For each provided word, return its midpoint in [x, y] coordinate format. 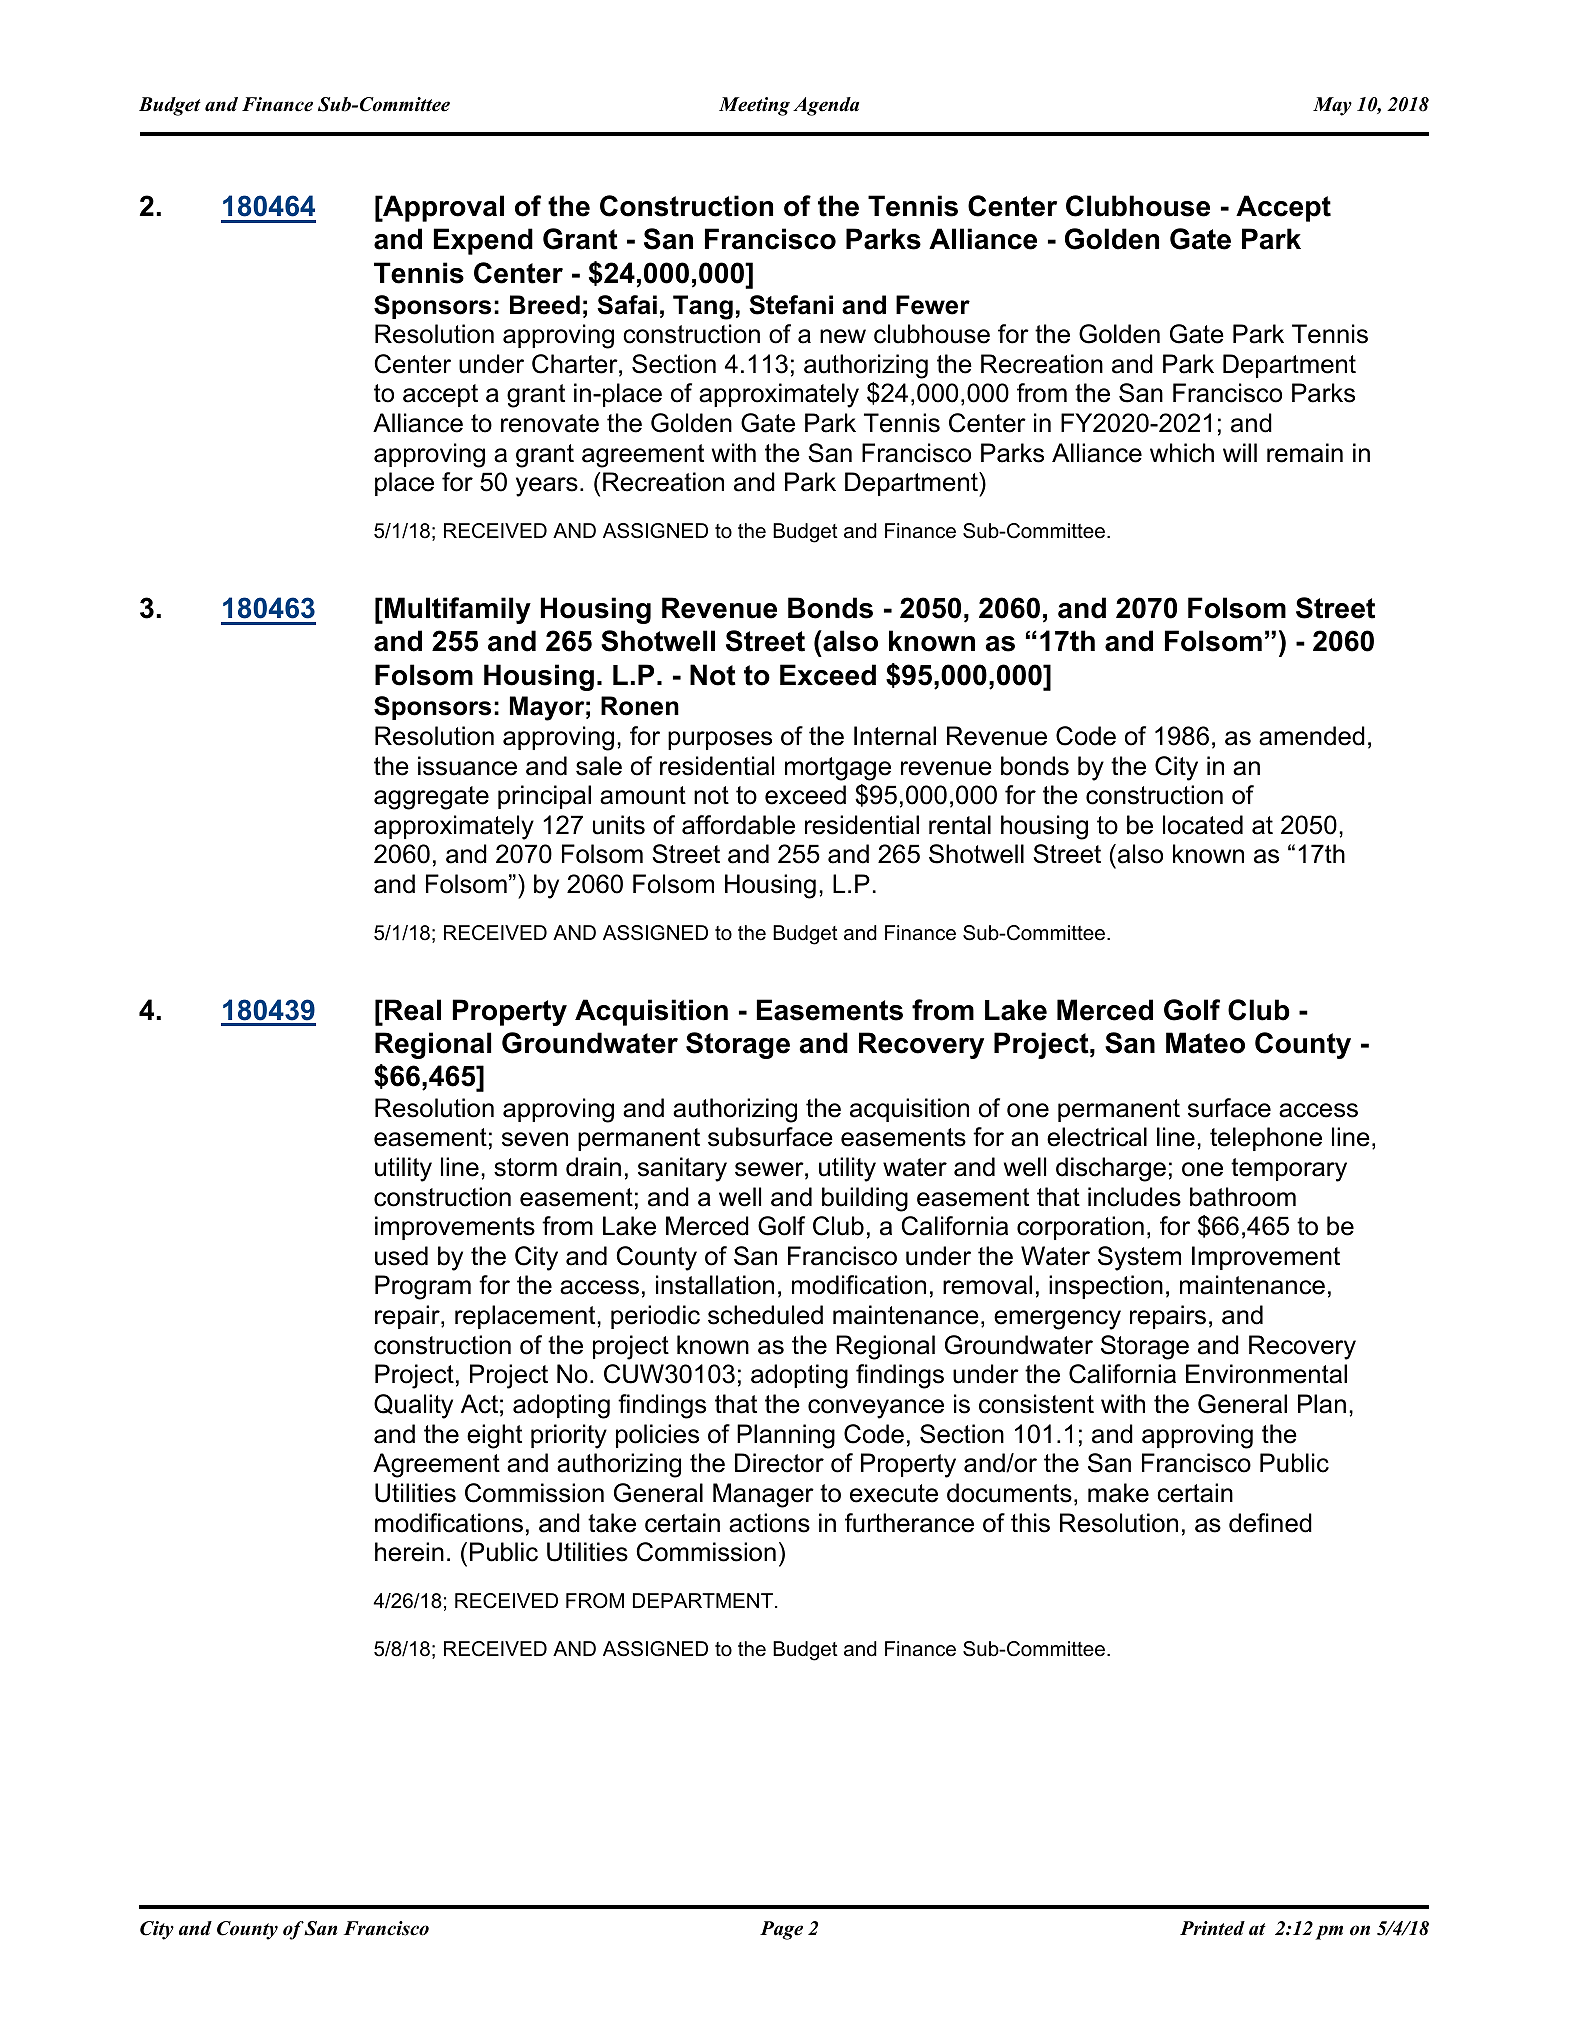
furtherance [909, 1523]
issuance [467, 766]
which [1182, 453]
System [1139, 1258]
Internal [895, 736]
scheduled [765, 1315]
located [1203, 825]
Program [423, 1287]
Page [781, 1930]
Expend [483, 241]
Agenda [826, 106]
